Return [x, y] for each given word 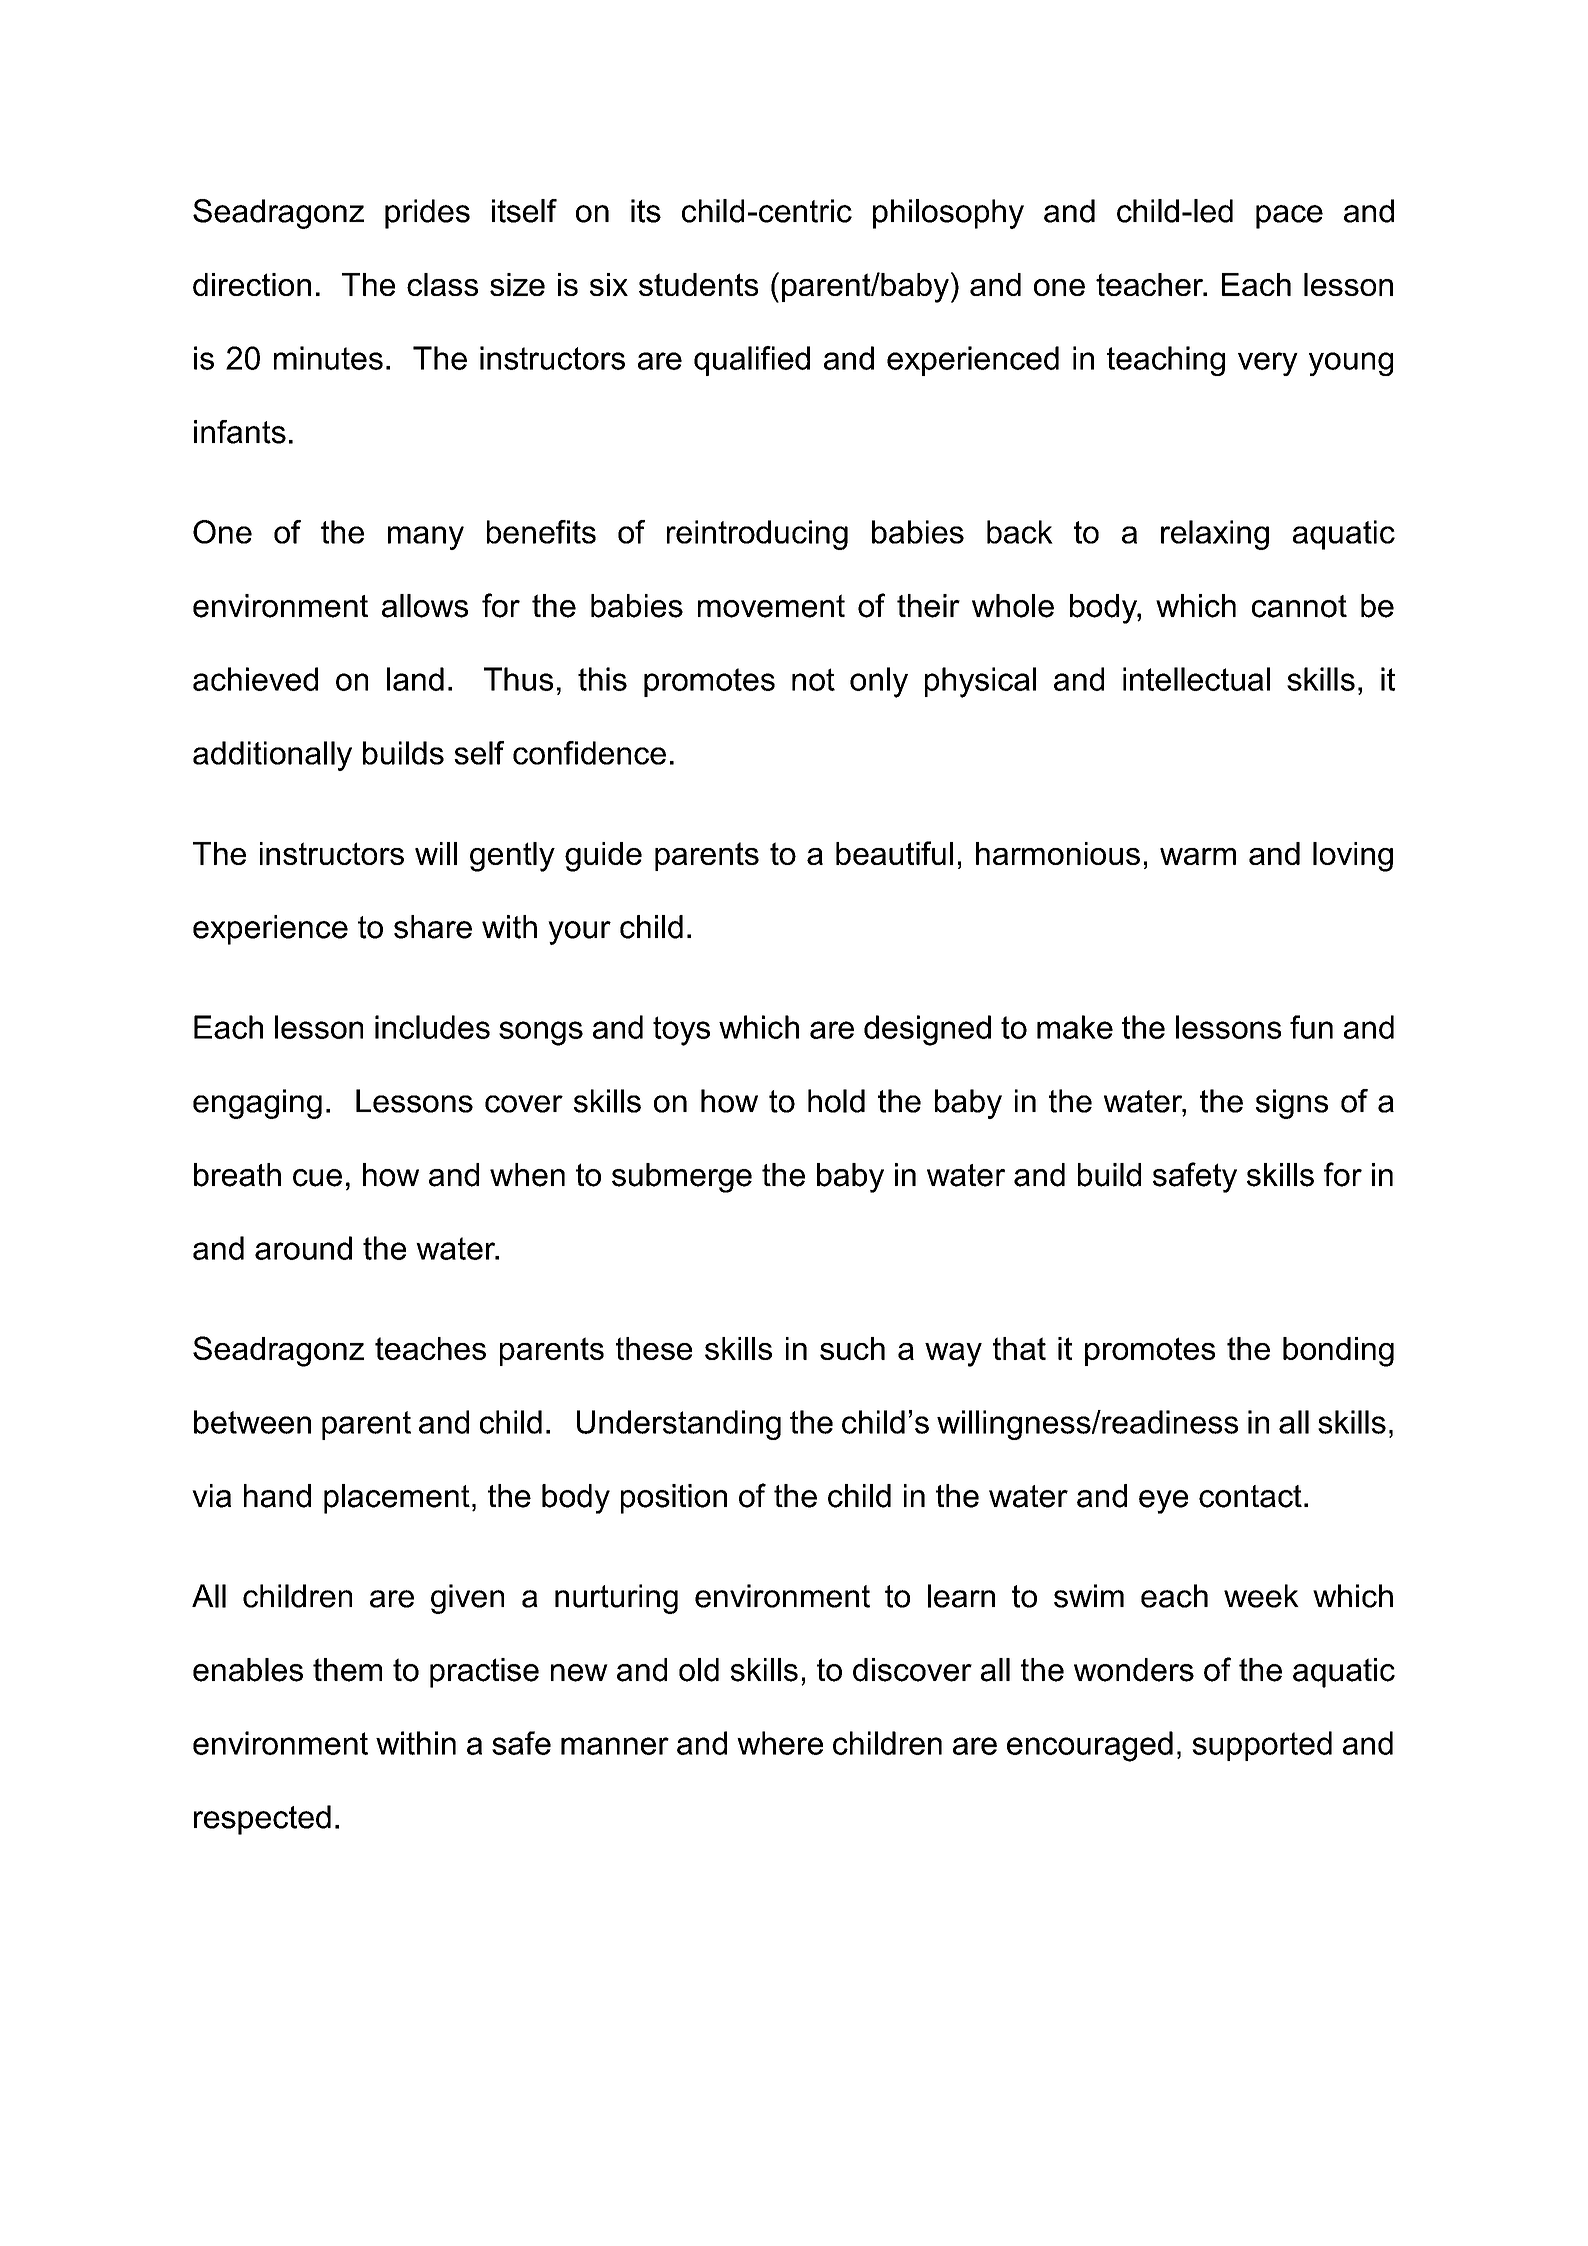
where [780, 1743]
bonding [1338, 1352]
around [303, 1248]
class [442, 284]
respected [262, 1820]
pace [1289, 217]
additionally [272, 756]
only [879, 682]
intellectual [1196, 679]
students [698, 284]
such [852, 1348]
